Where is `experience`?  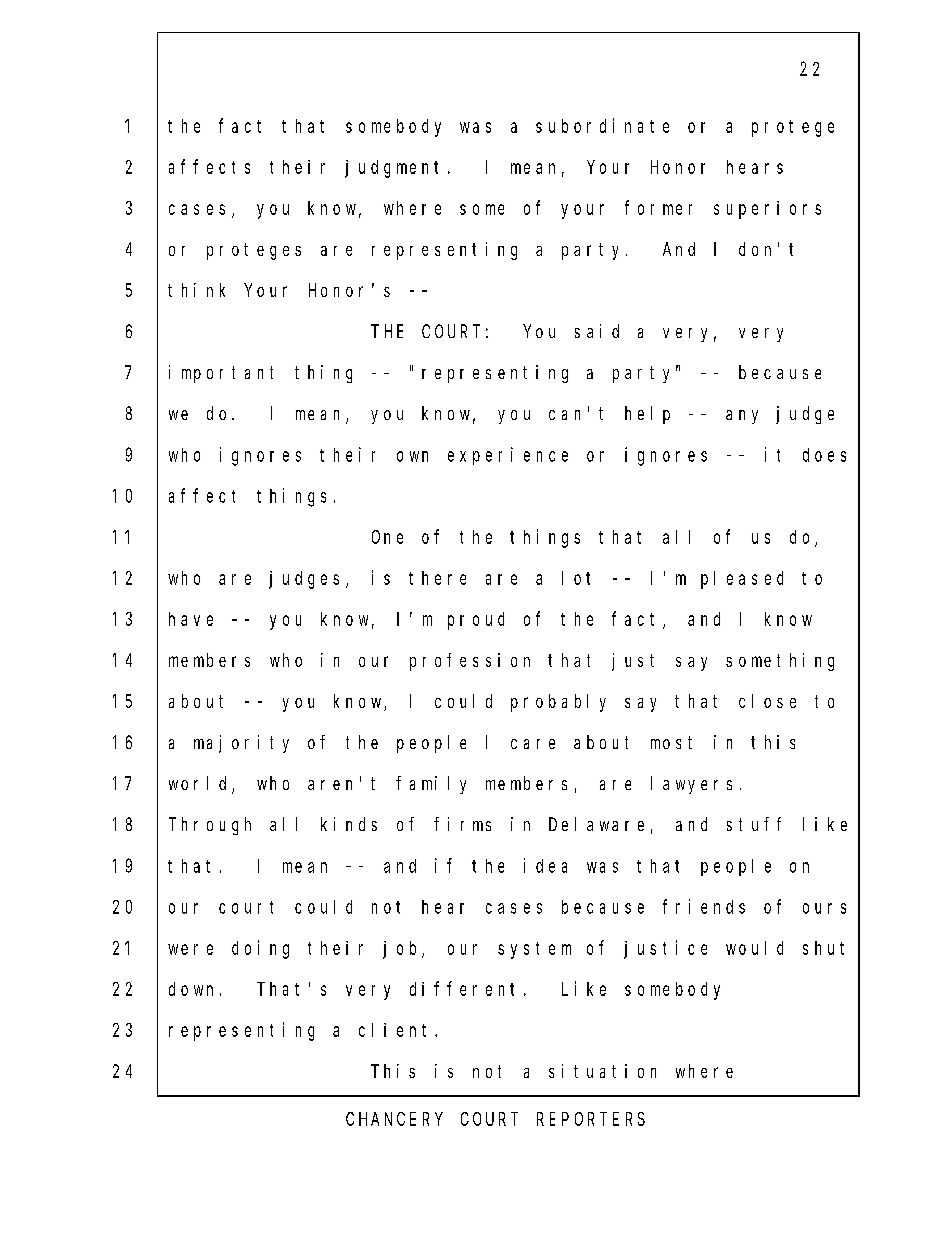
experience is located at coordinates (508, 456).
